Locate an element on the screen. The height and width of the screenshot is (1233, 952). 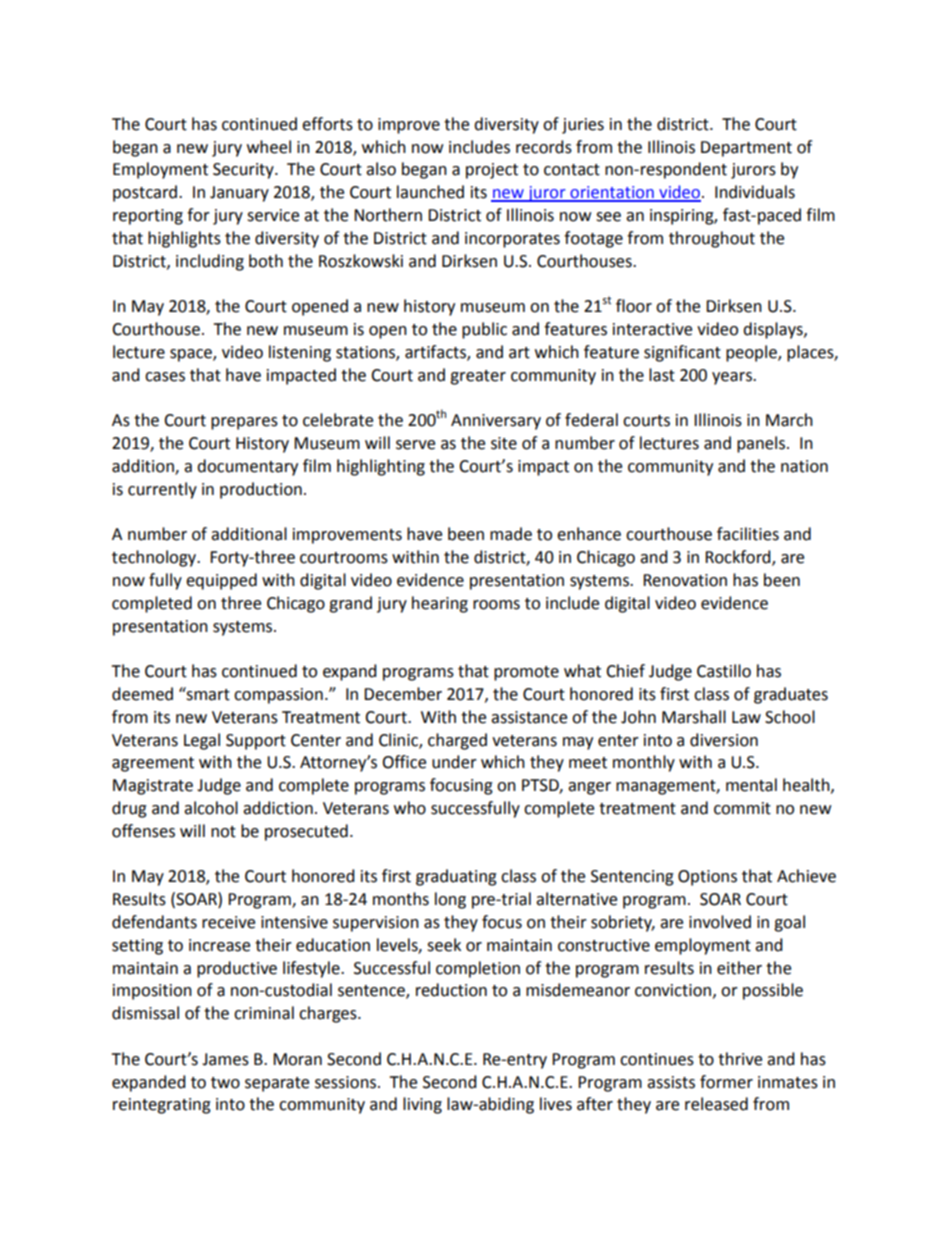
panels is located at coordinates (762, 444).
